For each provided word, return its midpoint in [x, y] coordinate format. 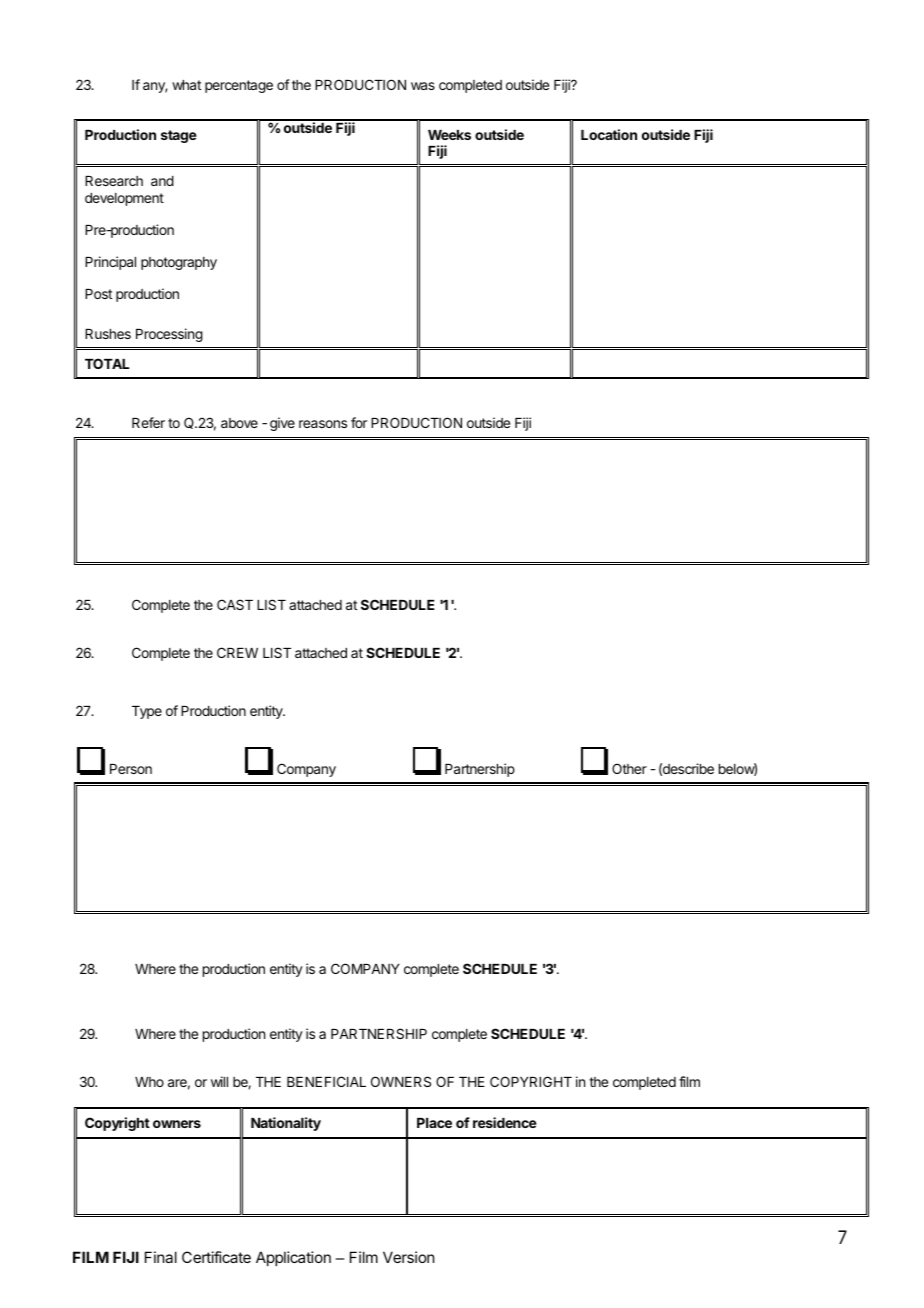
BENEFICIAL [326, 1081]
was [423, 86]
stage [179, 136]
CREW [237, 652]
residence [505, 1122]
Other [629, 768]
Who [149, 1082]
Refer [148, 422]
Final [161, 1257]
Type [147, 712]
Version [408, 1257]
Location [609, 134]
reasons [323, 424]
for [359, 422]
